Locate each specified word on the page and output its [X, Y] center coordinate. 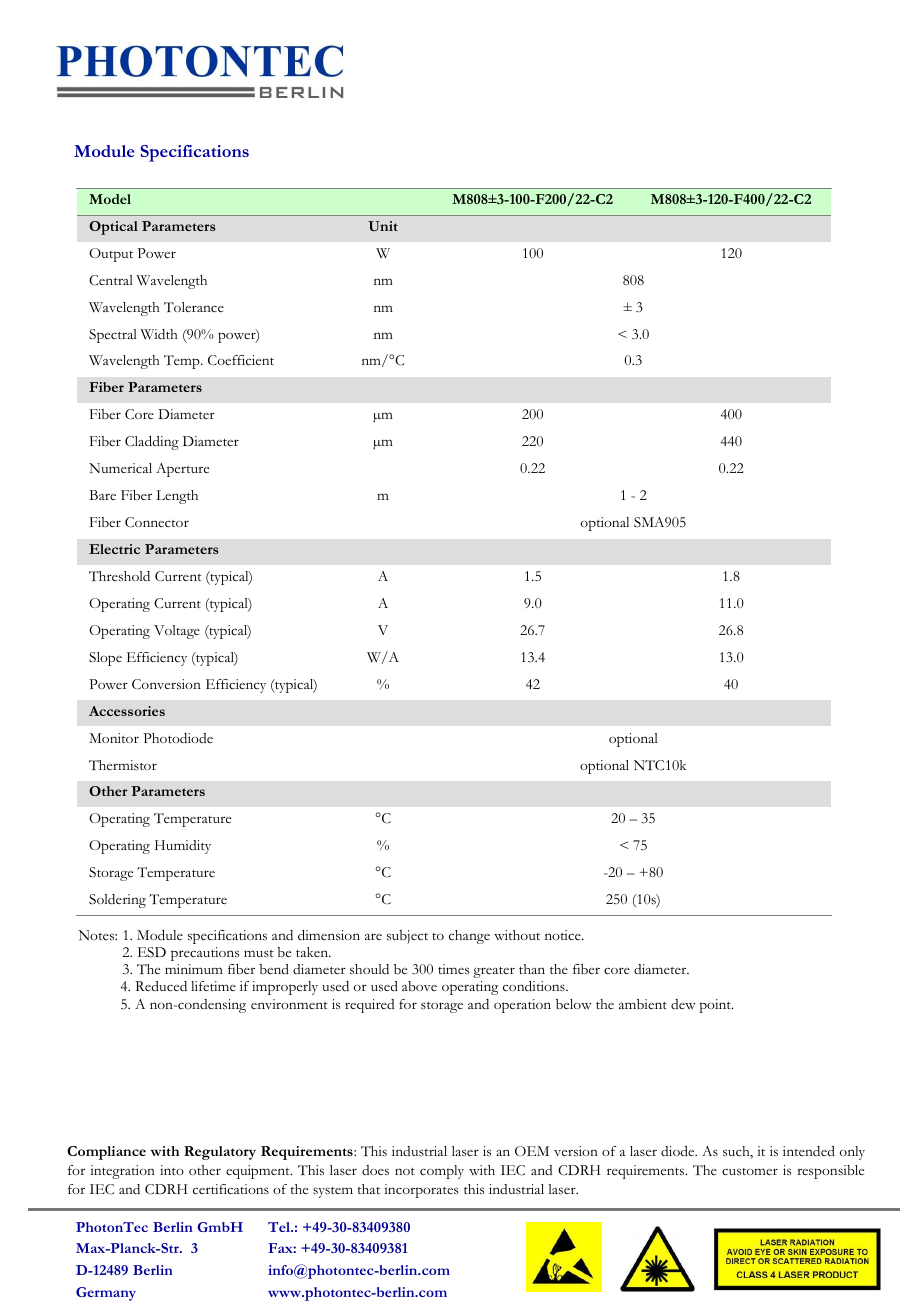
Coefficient [241, 360]
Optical [113, 228]
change [469, 937]
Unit [383, 226]
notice [564, 935]
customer [750, 1172]
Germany [106, 1294]
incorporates [421, 1191]
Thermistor [123, 765]
